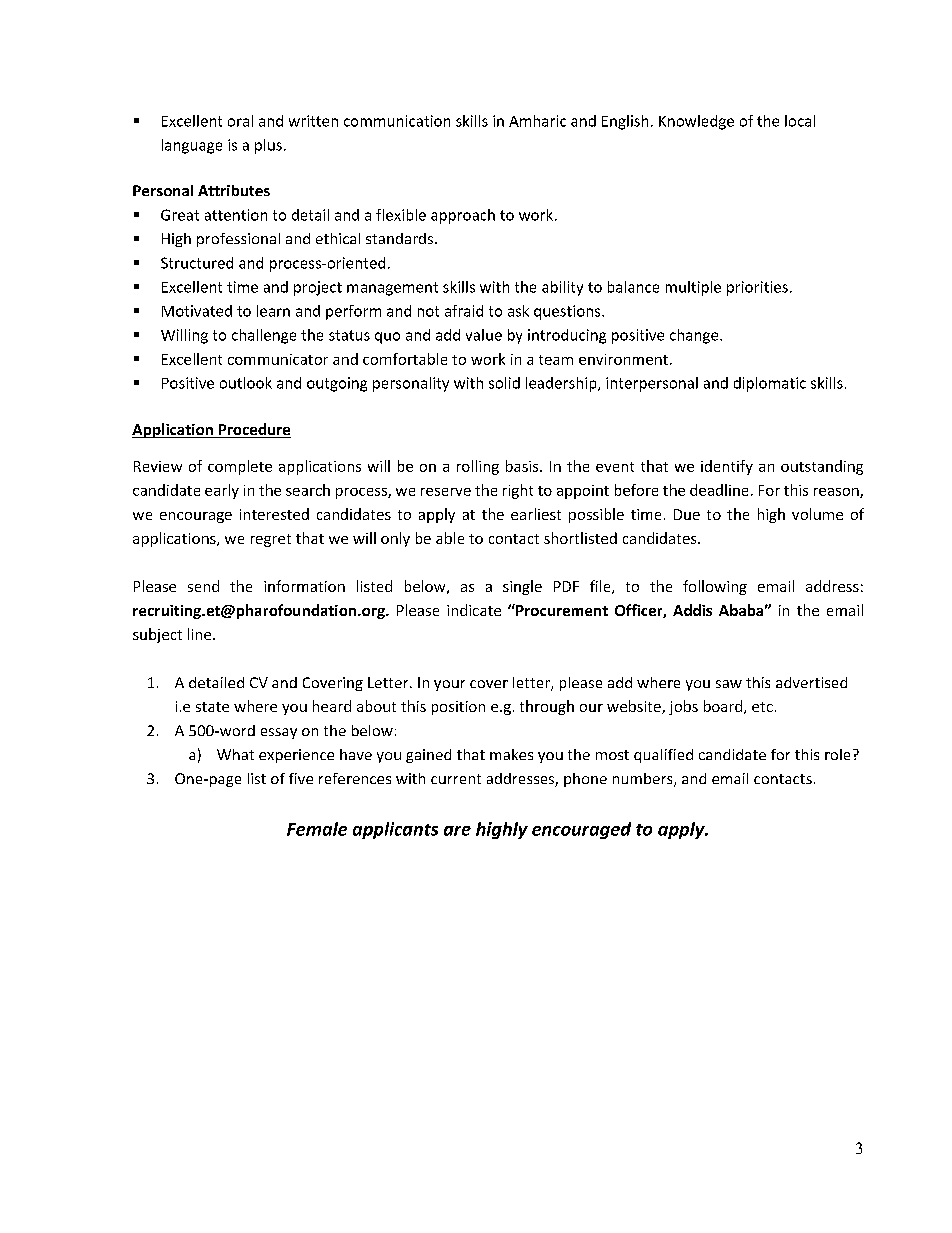 The height and width of the screenshot is (1233, 952). What do you see at coordinates (397, 121) in the screenshot?
I see `communication` at bounding box center [397, 121].
